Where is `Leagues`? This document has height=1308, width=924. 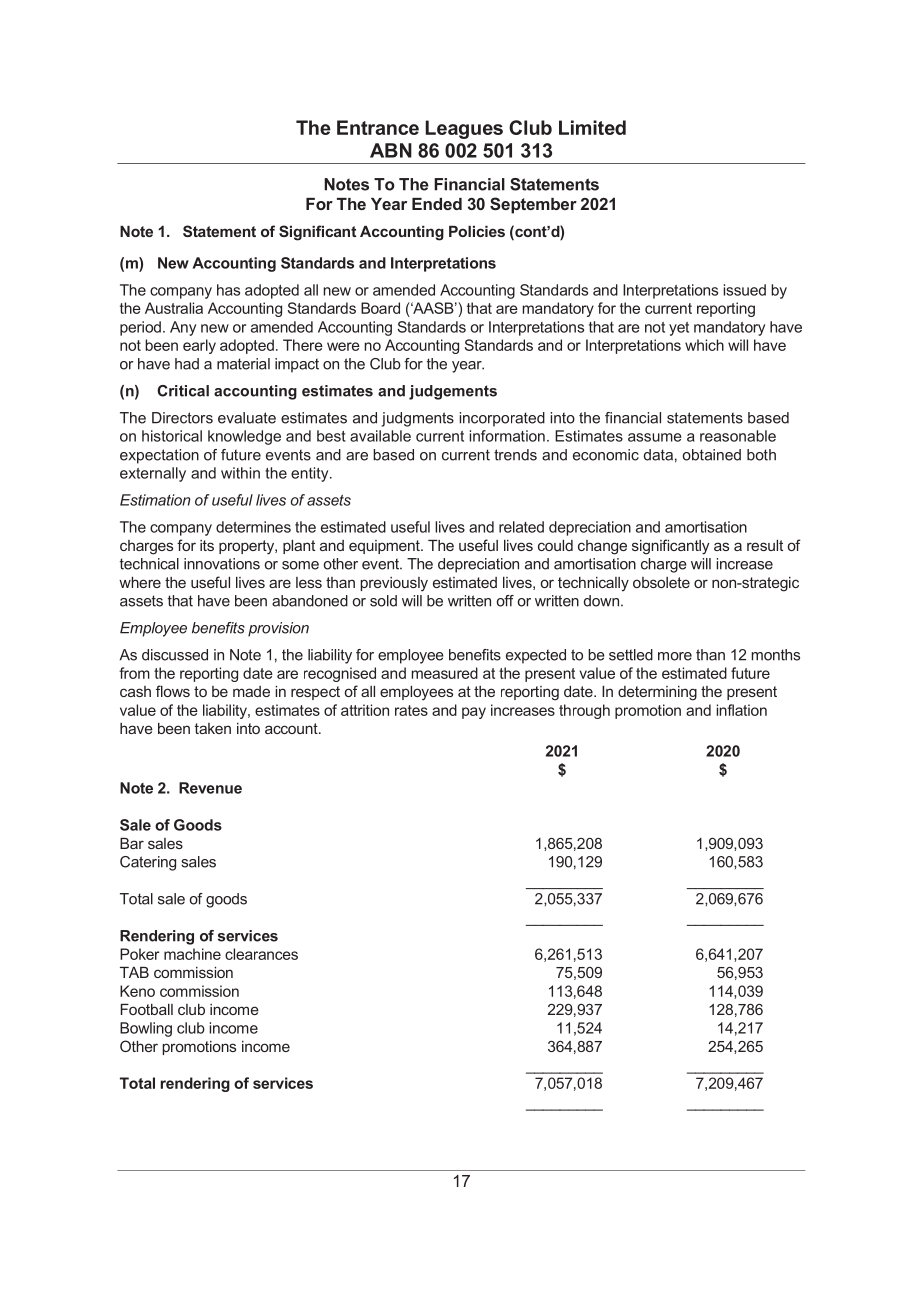
Leagues is located at coordinates (464, 129).
